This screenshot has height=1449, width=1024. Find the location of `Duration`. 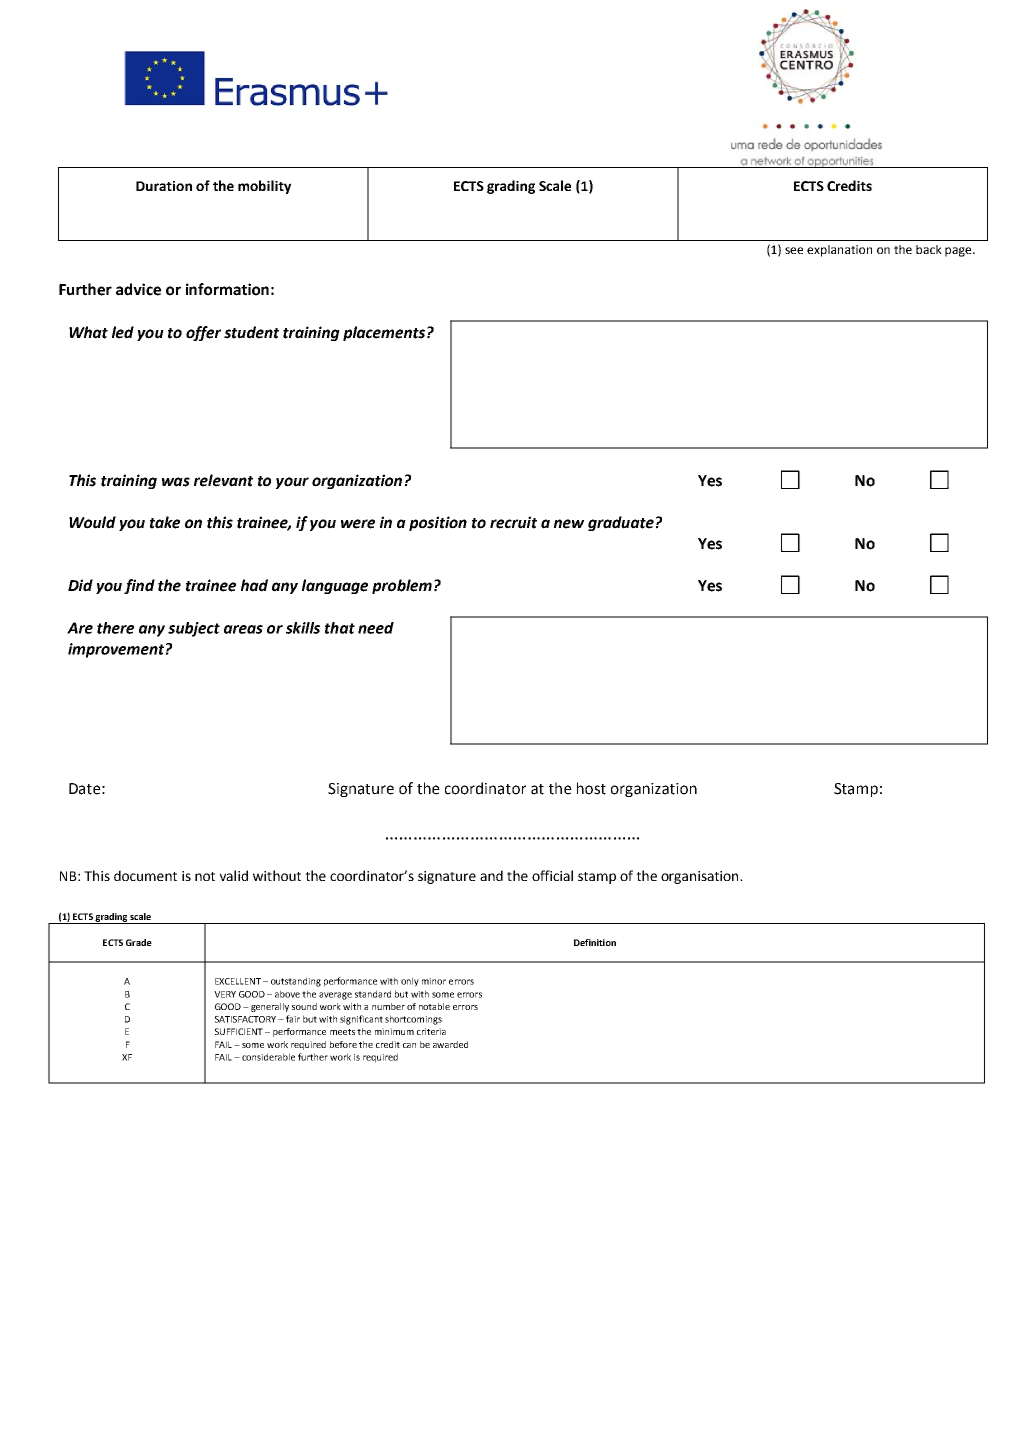

Duration is located at coordinates (164, 186).
